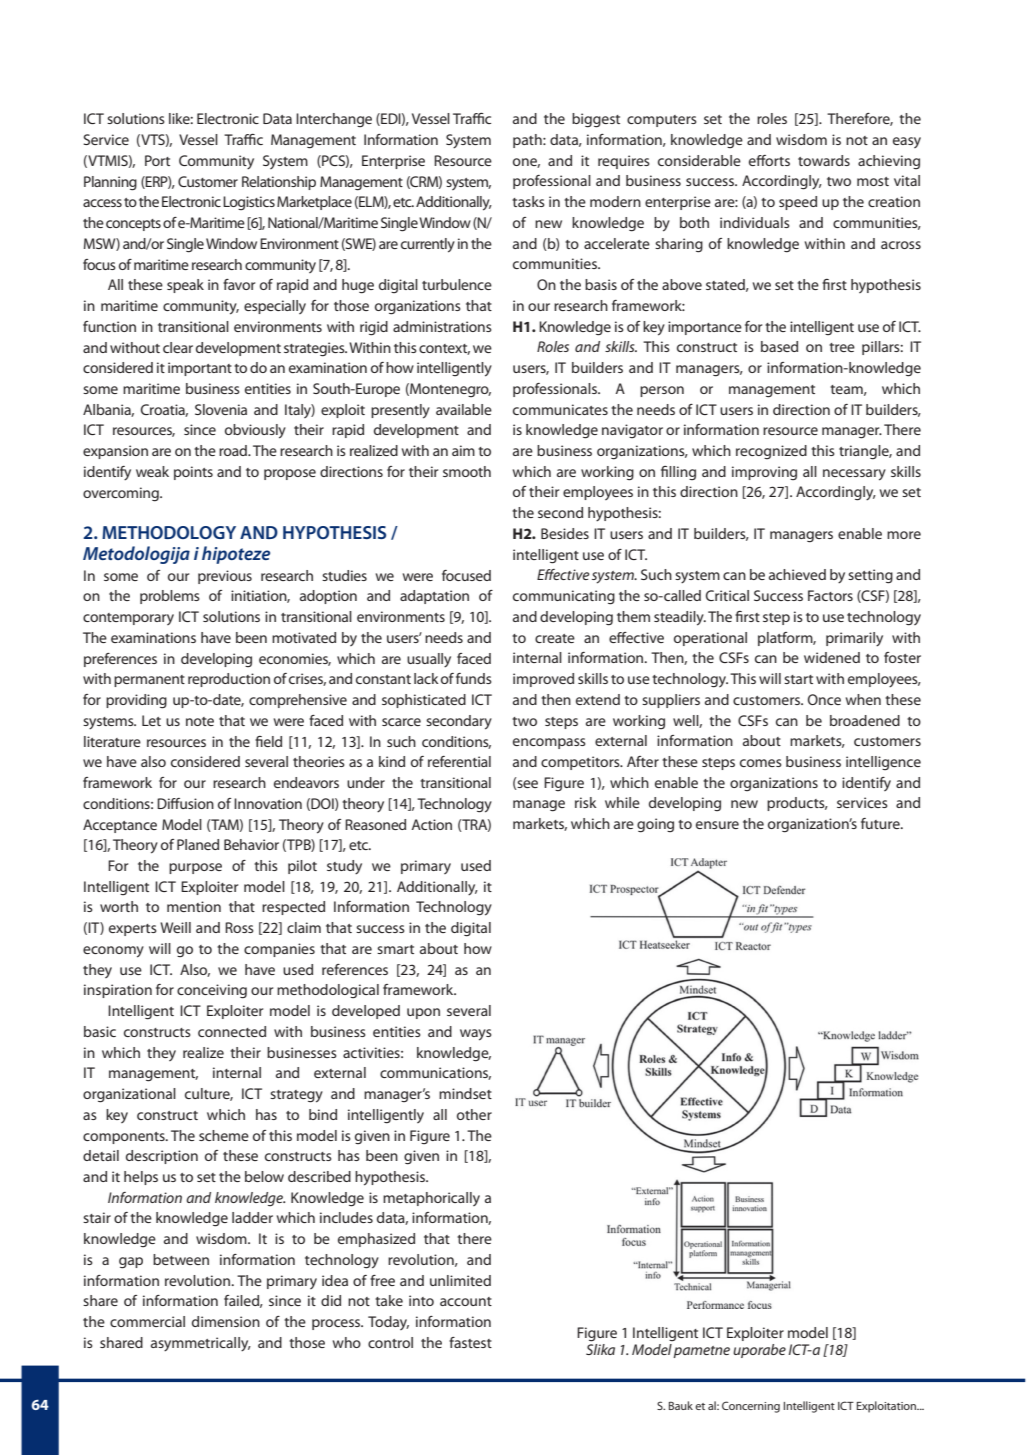 The image size is (1029, 1455). What do you see at coordinates (881, 823) in the page?
I see `future` at bounding box center [881, 823].
